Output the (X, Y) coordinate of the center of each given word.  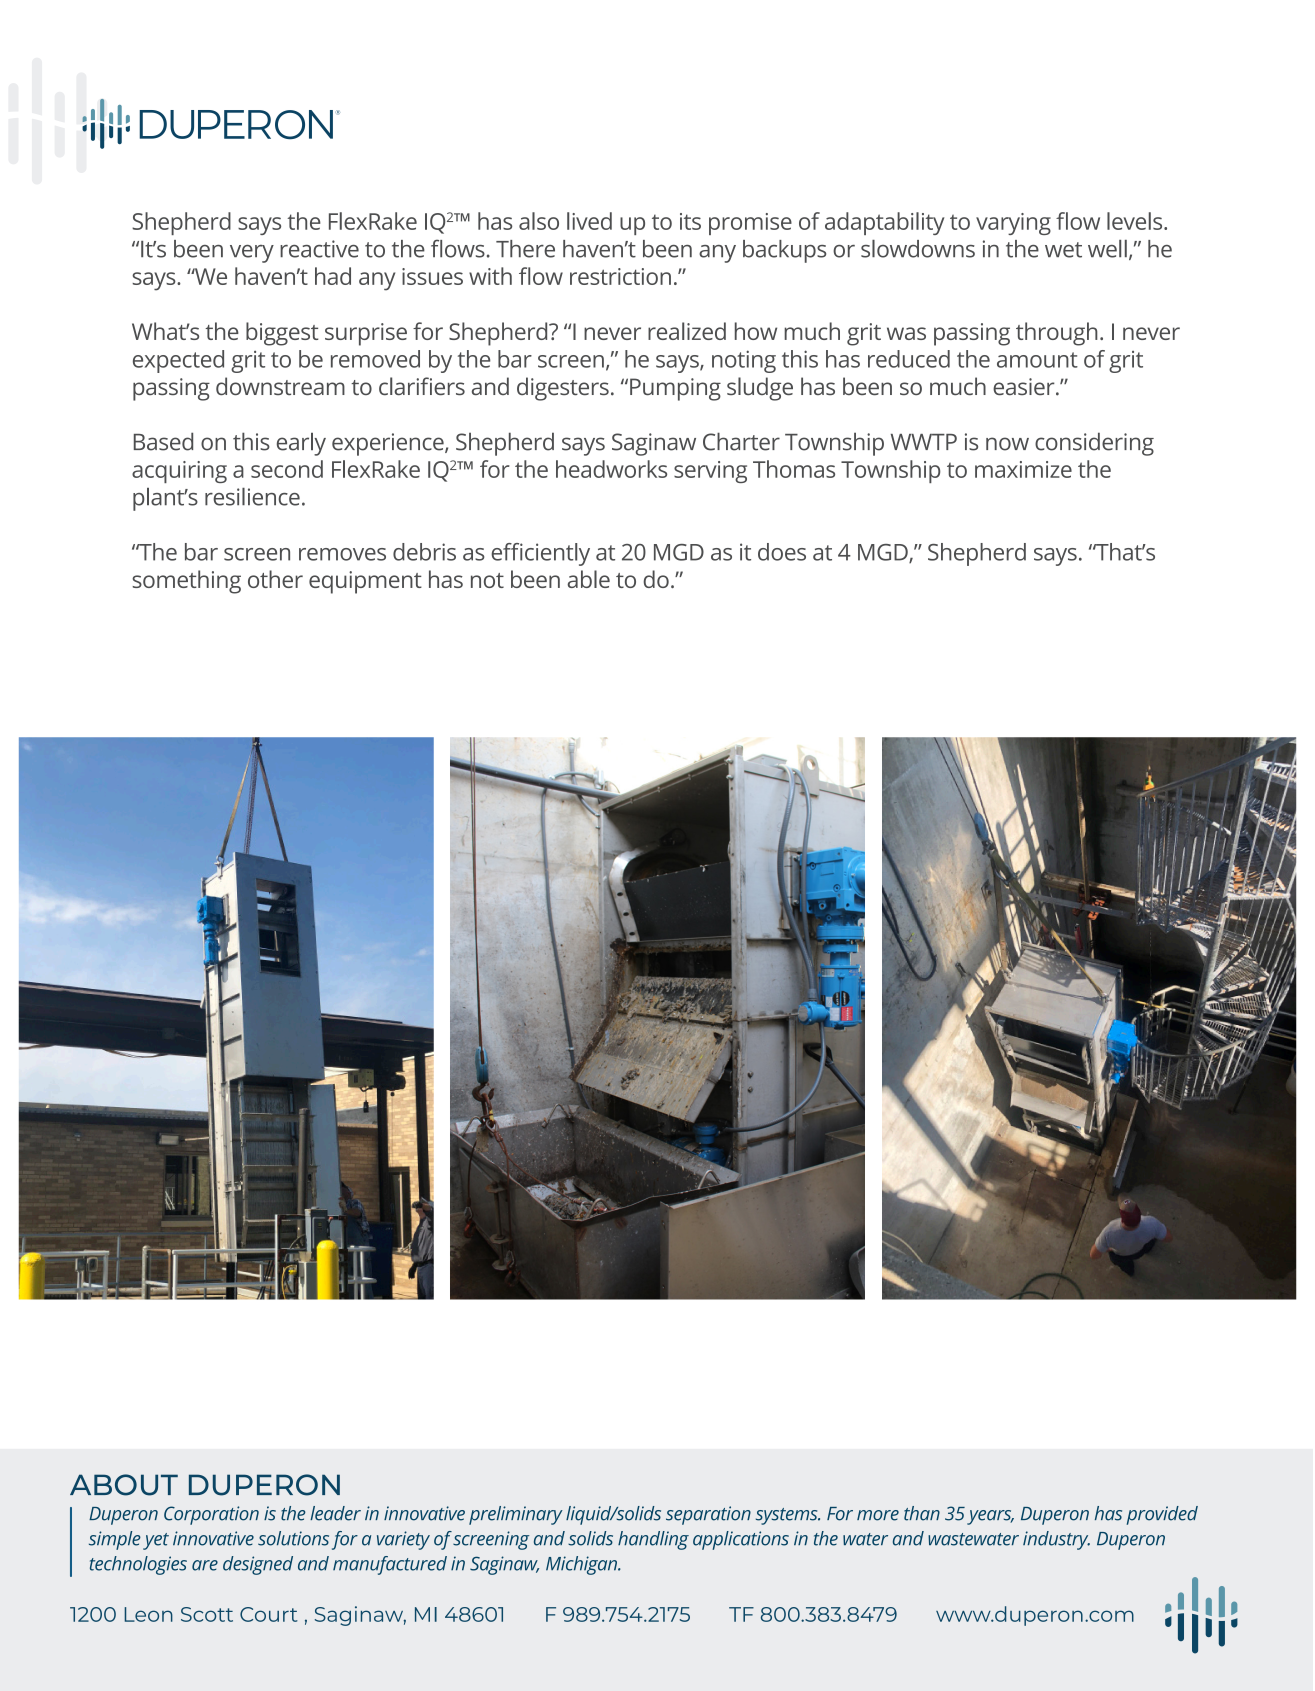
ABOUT (124, 1485)
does (782, 552)
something (186, 582)
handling (653, 1540)
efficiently (540, 554)
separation (708, 1515)
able (588, 579)
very (252, 254)
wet (1063, 250)
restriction (620, 276)
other (275, 579)
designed (258, 1565)
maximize (1023, 469)
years (990, 1517)
